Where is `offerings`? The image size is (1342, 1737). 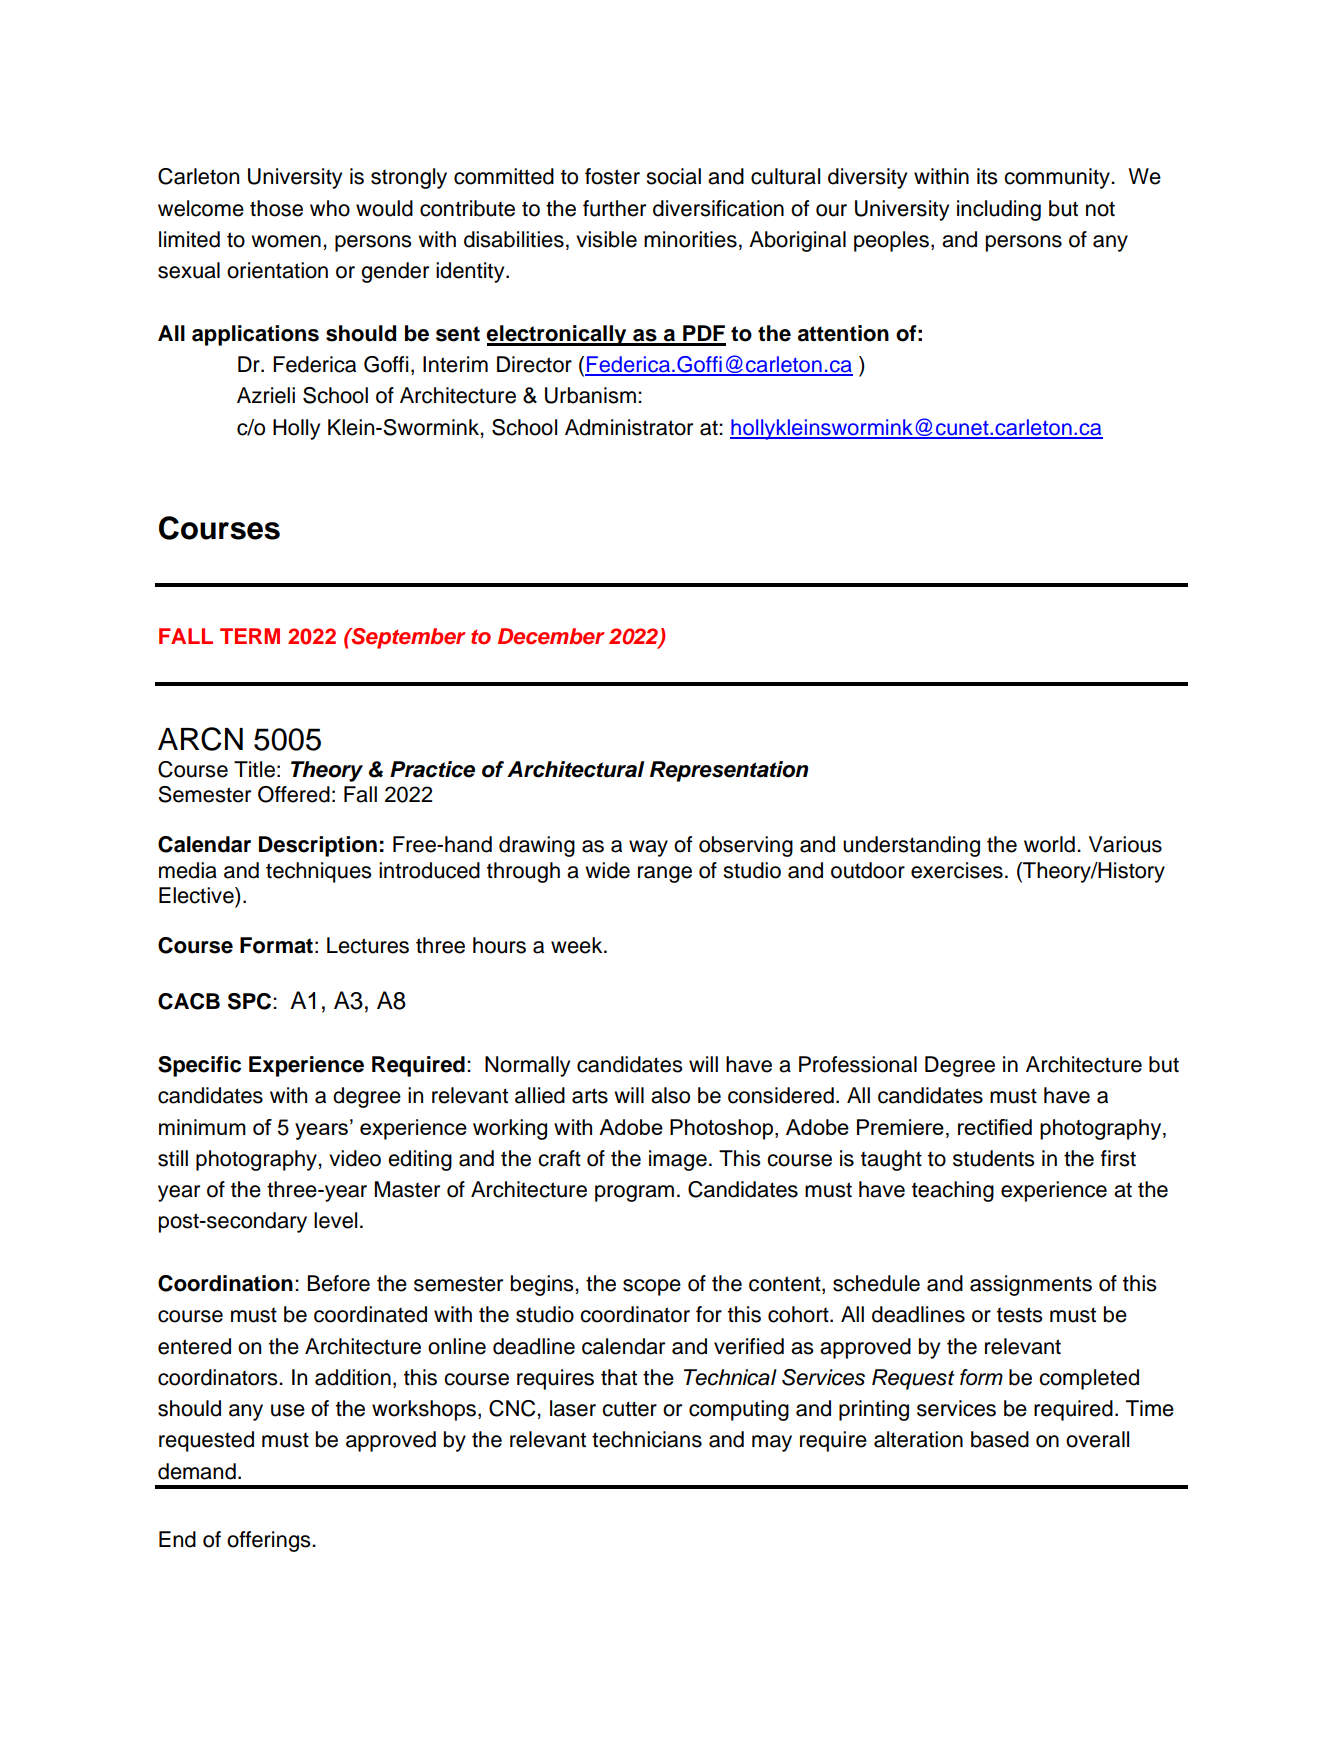 offerings is located at coordinates (270, 1541).
